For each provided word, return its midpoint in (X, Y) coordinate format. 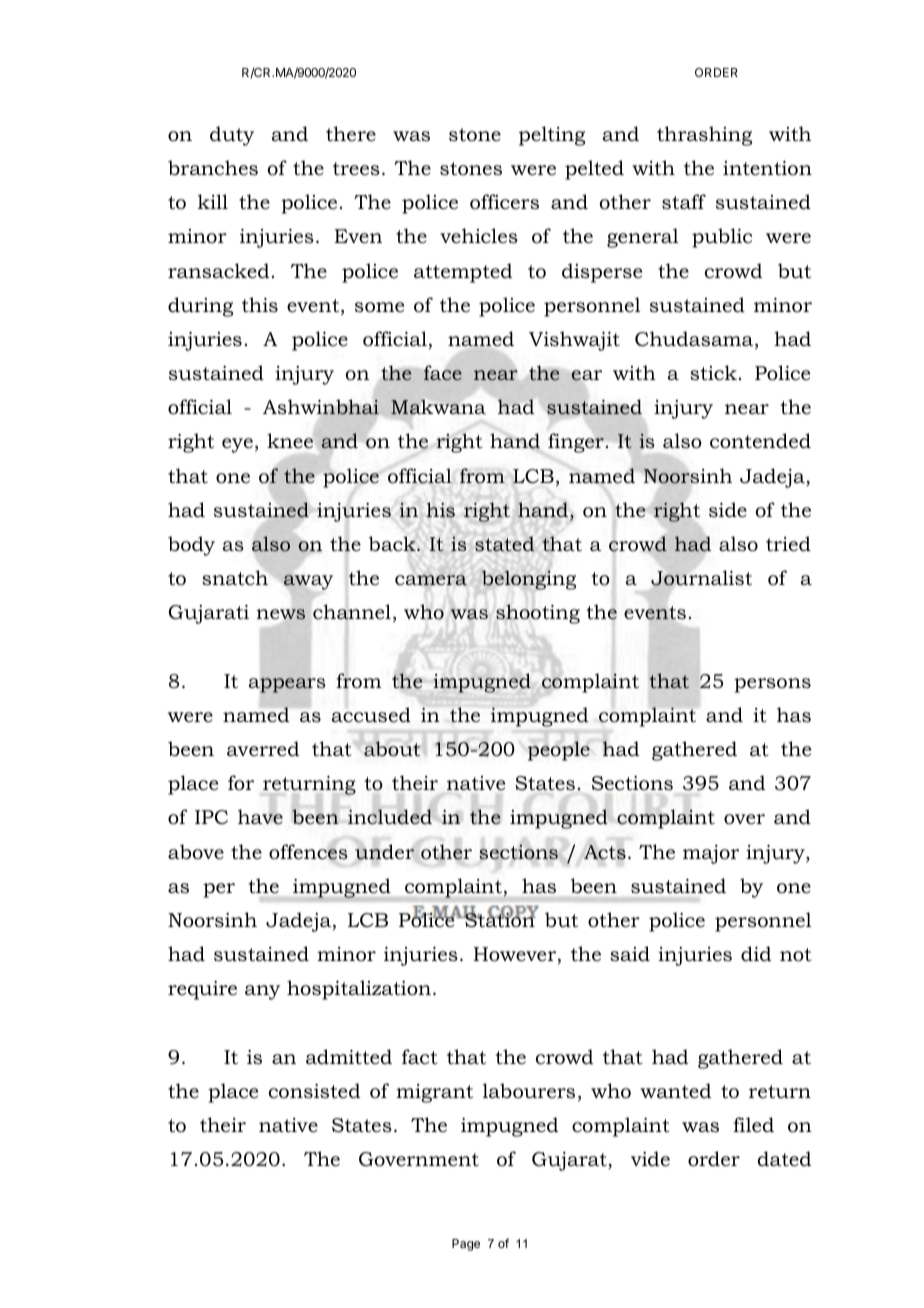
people (559, 751)
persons (772, 685)
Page (466, 1245)
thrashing (704, 136)
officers (504, 202)
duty (232, 136)
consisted (314, 1091)
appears (287, 685)
